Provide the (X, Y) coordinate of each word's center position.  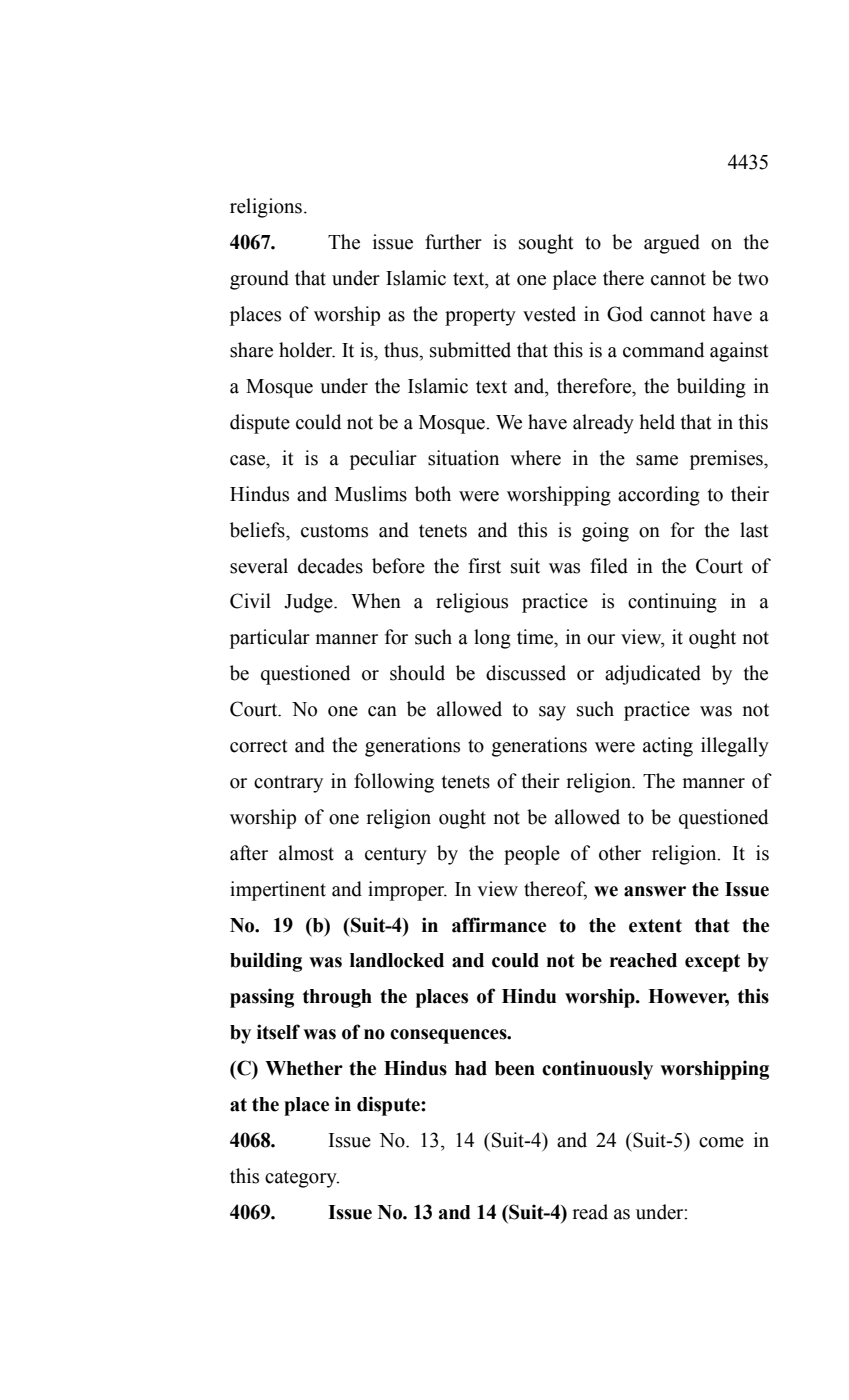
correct (259, 746)
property (480, 317)
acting (668, 747)
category (302, 1179)
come (721, 1142)
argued (672, 244)
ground (259, 280)
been (515, 1068)
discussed (526, 673)
